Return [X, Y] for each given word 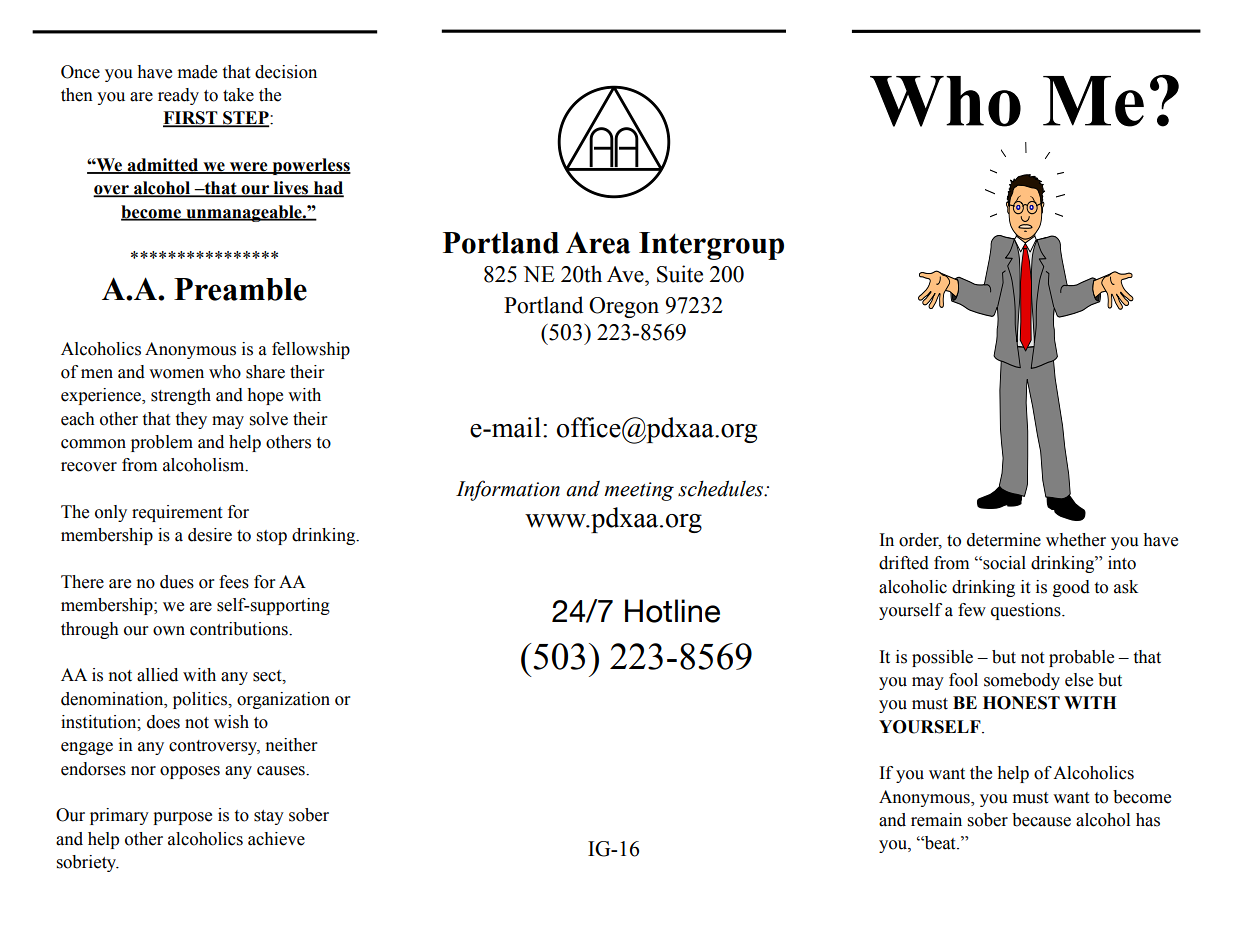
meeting [639, 491]
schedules [722, 488]
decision [286, 72]
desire [210, 535]
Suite [680, 274]
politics [201, 700]
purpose [182, 818]
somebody [1022, 681]
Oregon [624, 307]
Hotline [672, 611]
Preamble [240, 289]
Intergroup [711, 246]
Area [598, 243]
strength [181, 396]
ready [178, 96]
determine [1004, 540]
